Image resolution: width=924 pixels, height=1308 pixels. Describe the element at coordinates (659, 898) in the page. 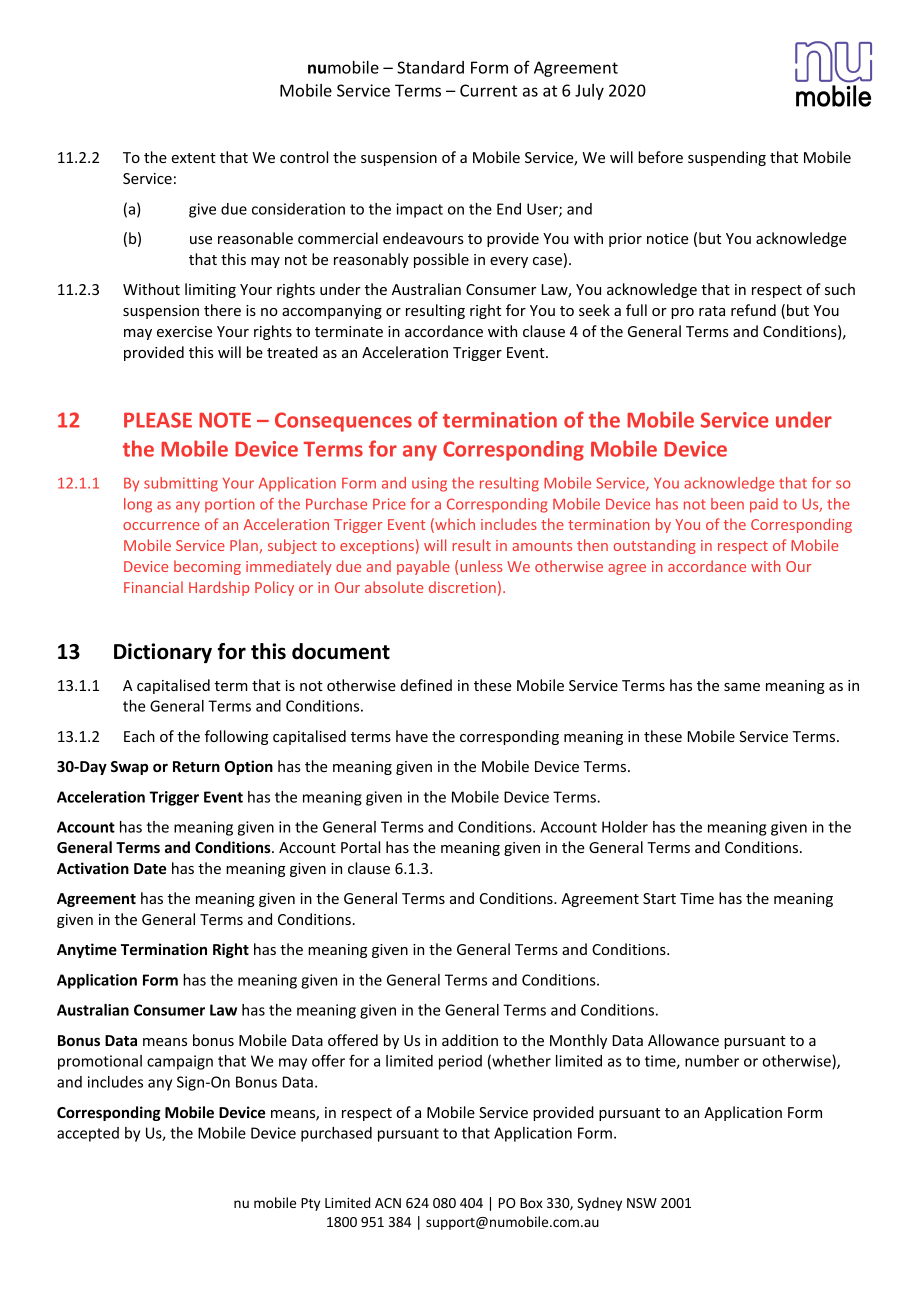

I see `Start` at that location.
